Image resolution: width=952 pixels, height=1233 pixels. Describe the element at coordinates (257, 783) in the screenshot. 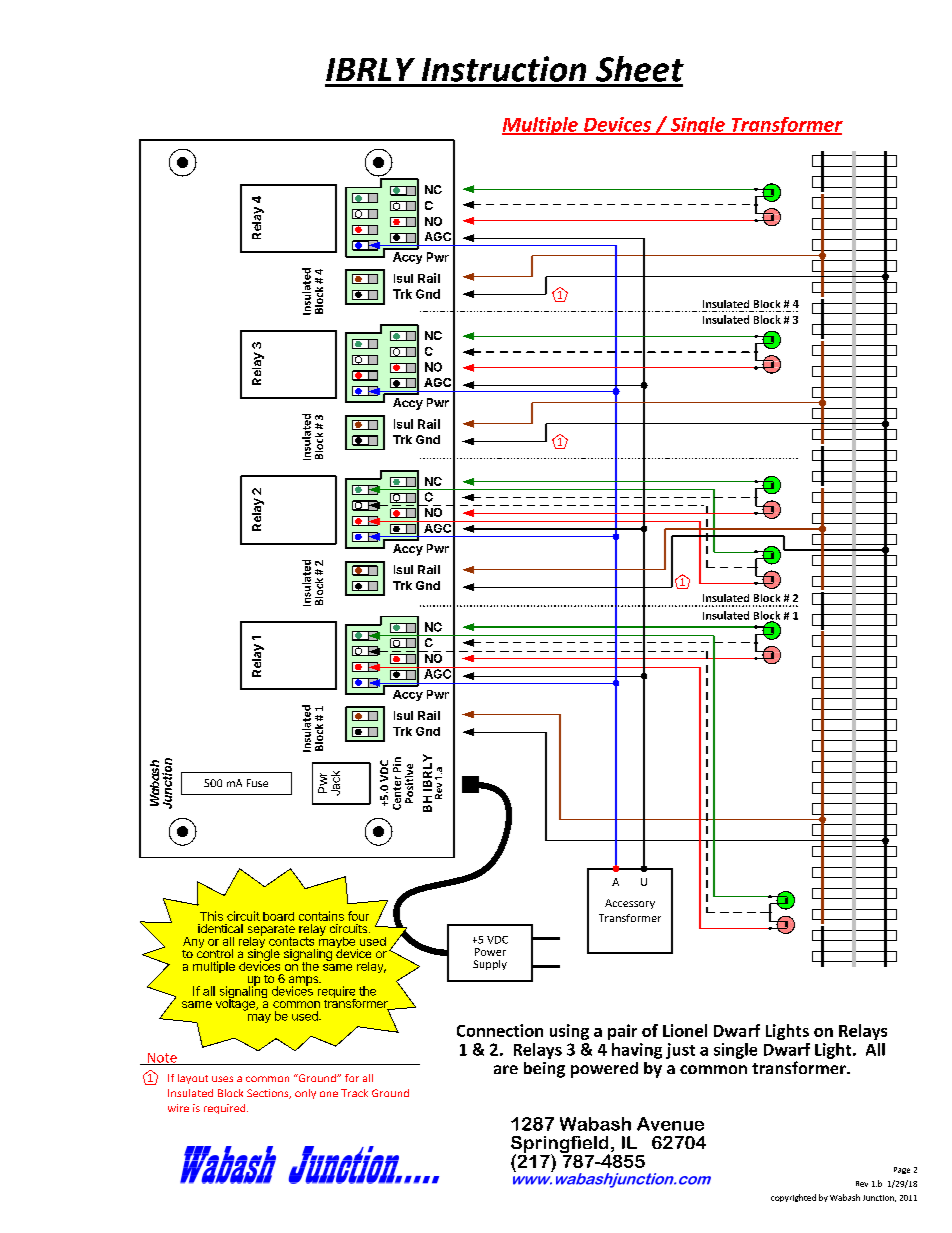

I see `Fuse` at that location.
